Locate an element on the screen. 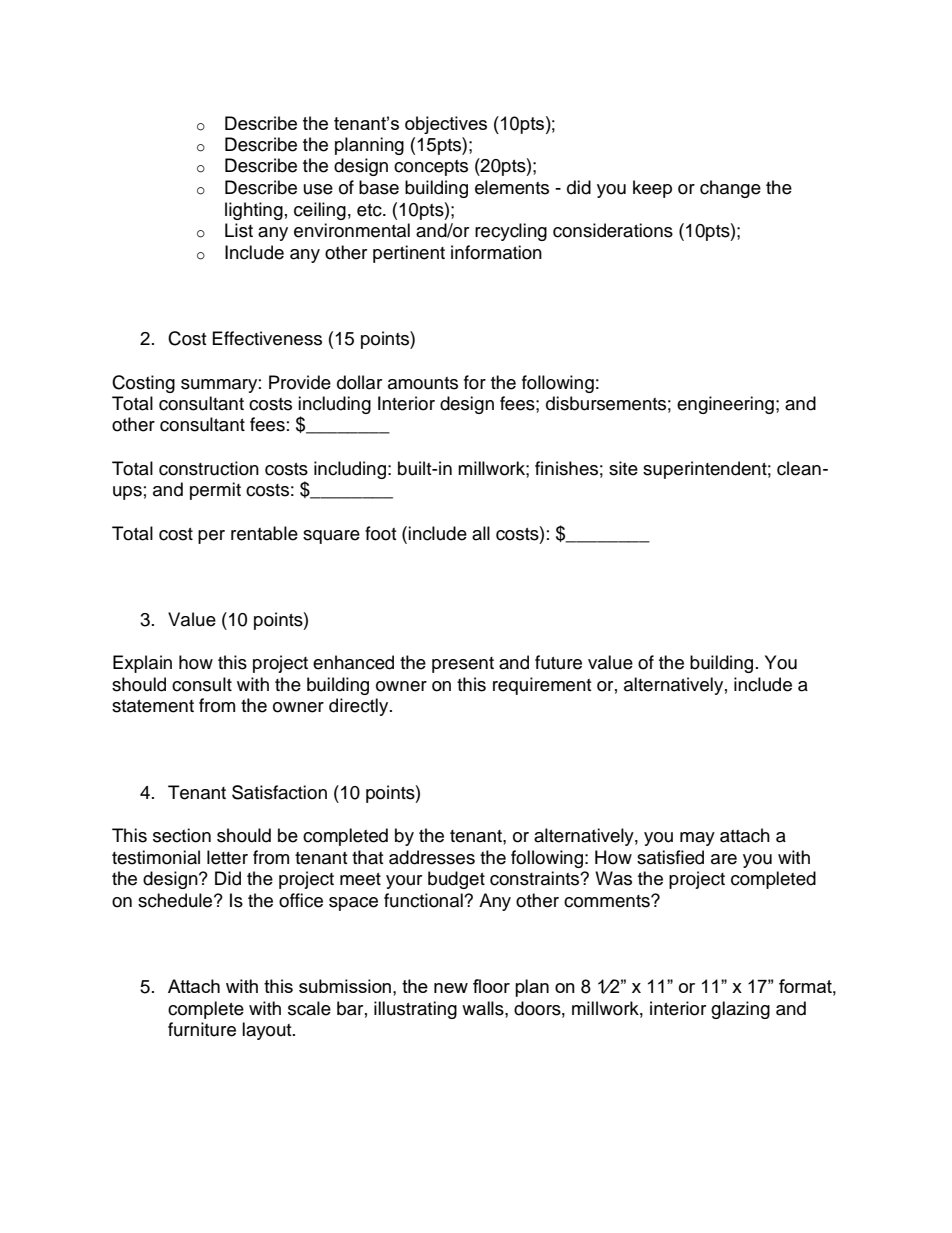 This screenshot has width=952, height=1233. site is located at coordinates (623, 468).
